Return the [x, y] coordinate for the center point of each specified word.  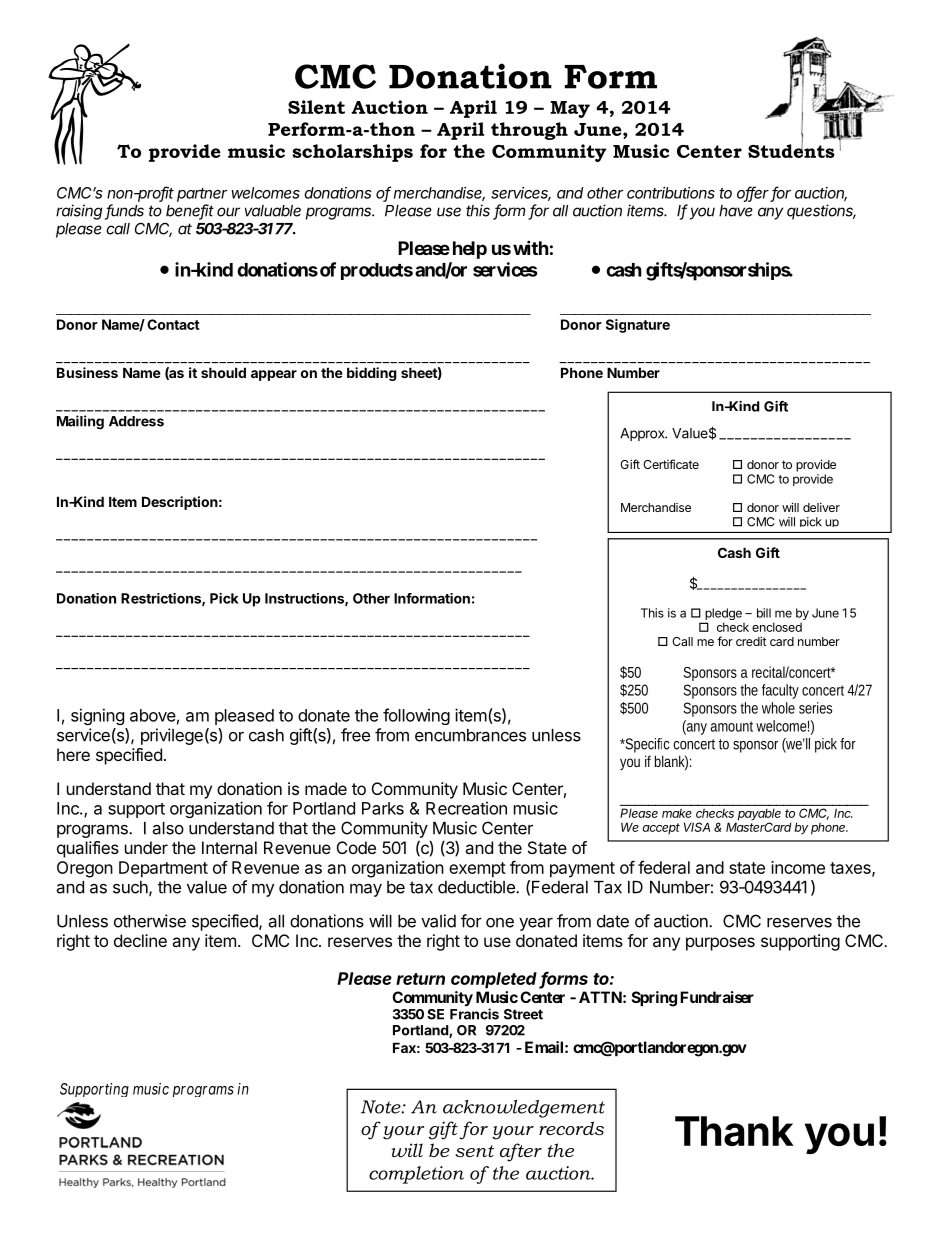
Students [791, 150]
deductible [477, 887]
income [798, 867]
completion [416, 1175]
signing [97, 716]
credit [751, 641]
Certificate [671, 464]
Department [163, 869]
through [529, 131]
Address [136, 421]
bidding [372, 374]
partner [202, 195]
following [416, 716]
